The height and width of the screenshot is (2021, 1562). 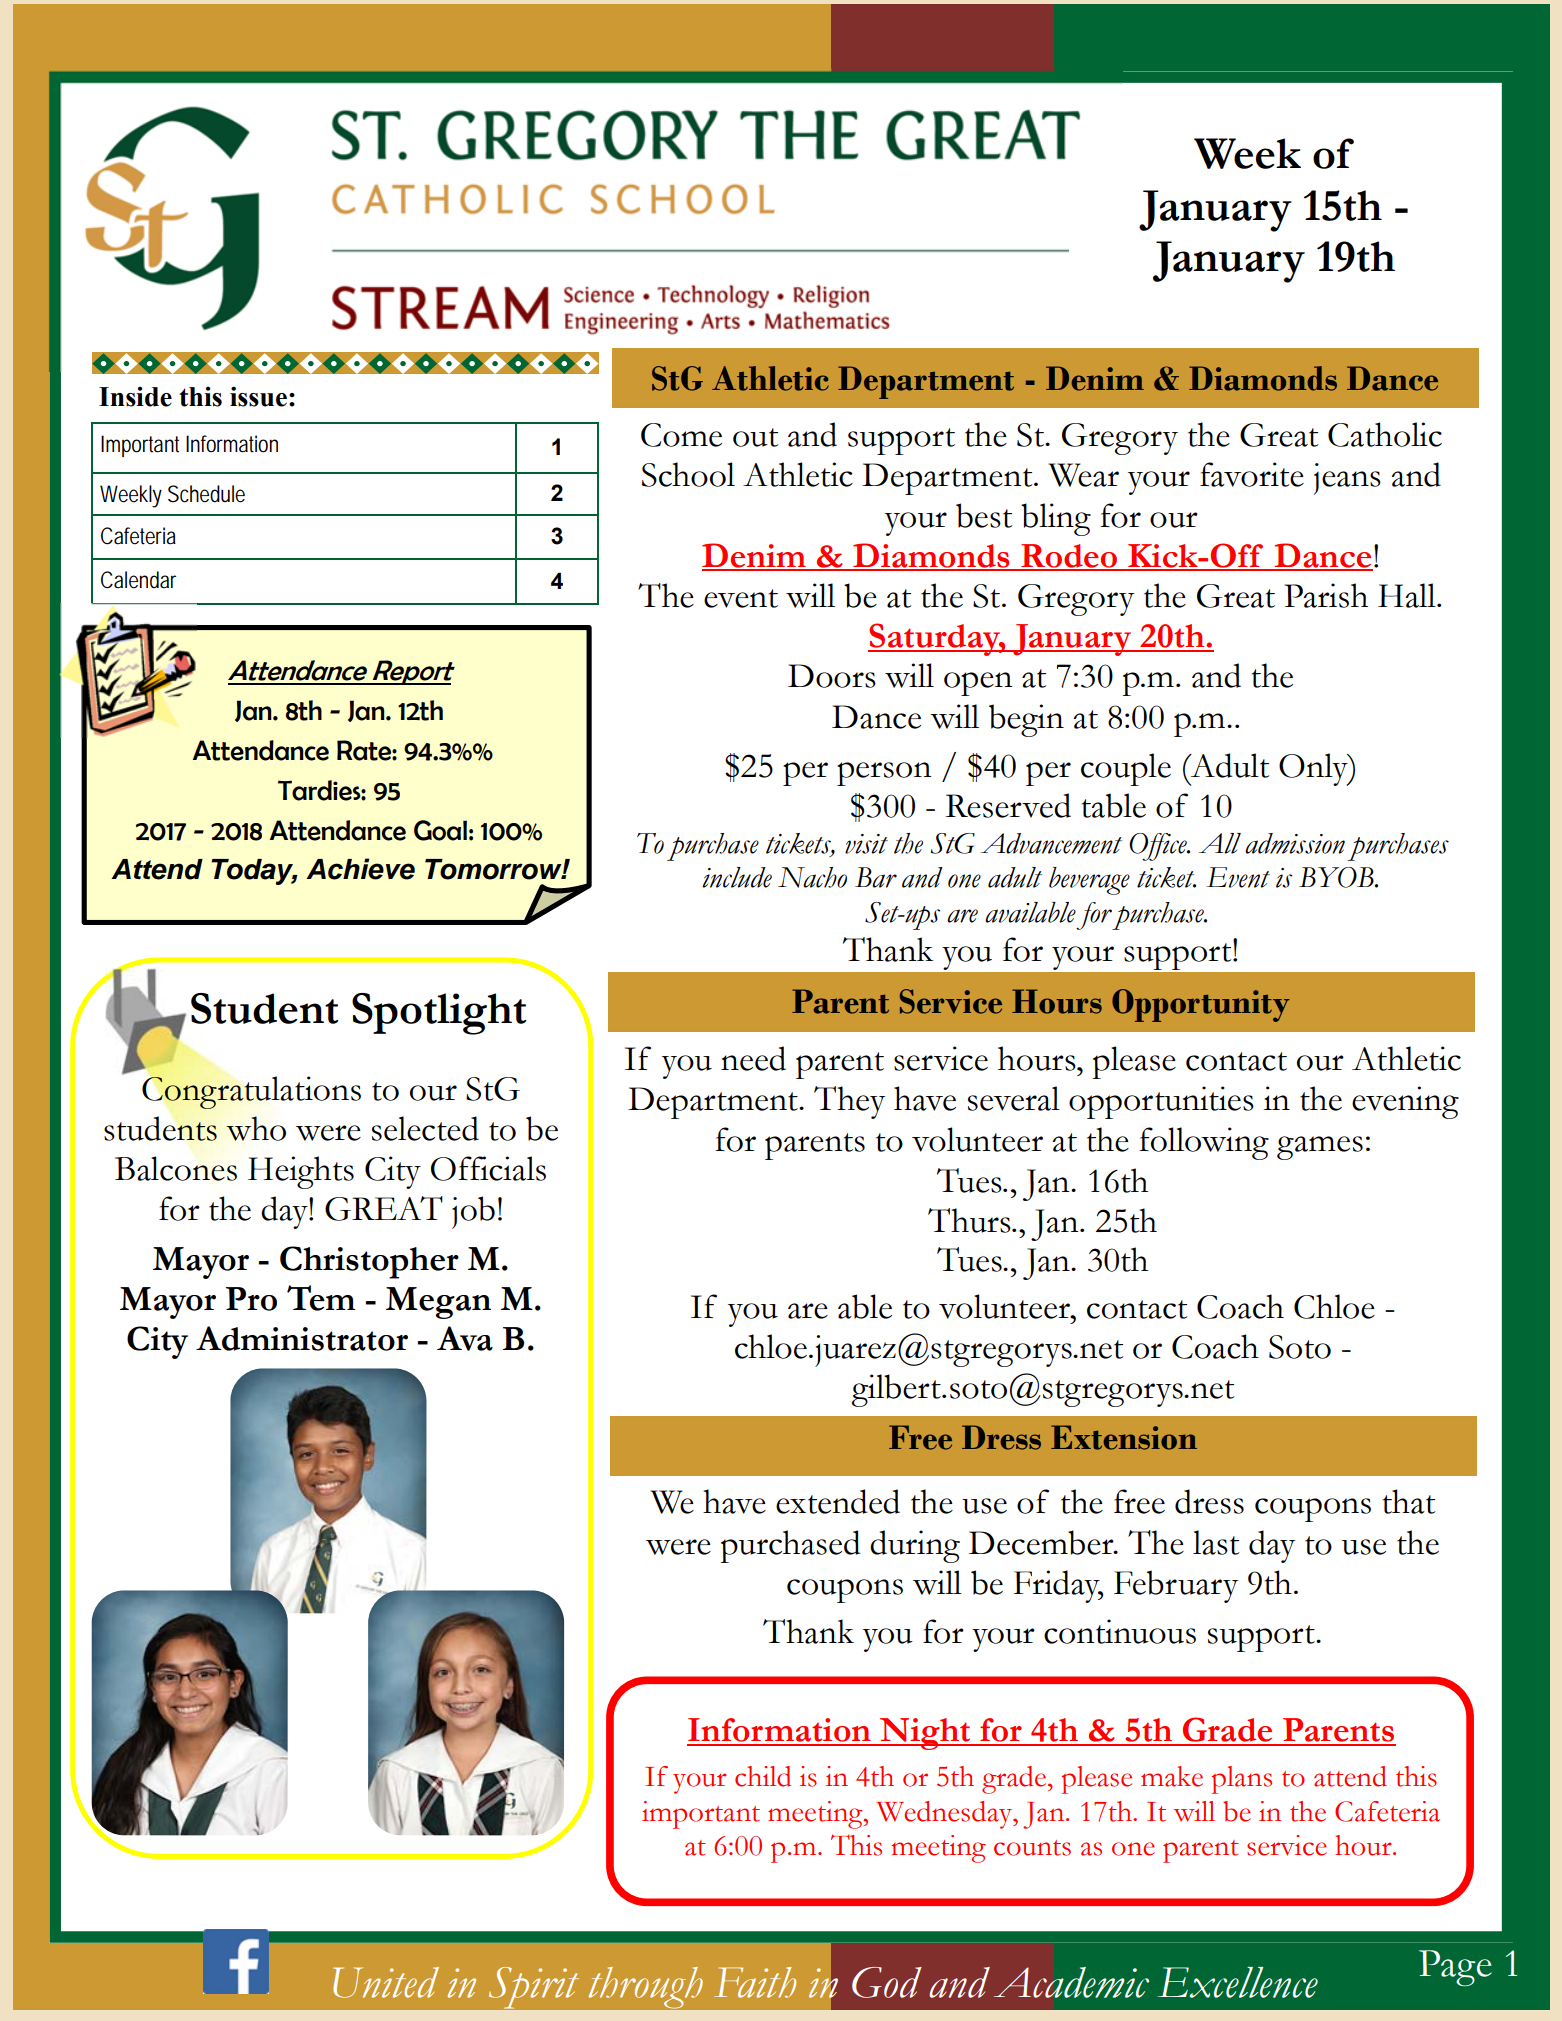 What do you see at coordinates (1252, 474) in the screenshot?
I see `favorite` at bounding box center [1252, 474].
